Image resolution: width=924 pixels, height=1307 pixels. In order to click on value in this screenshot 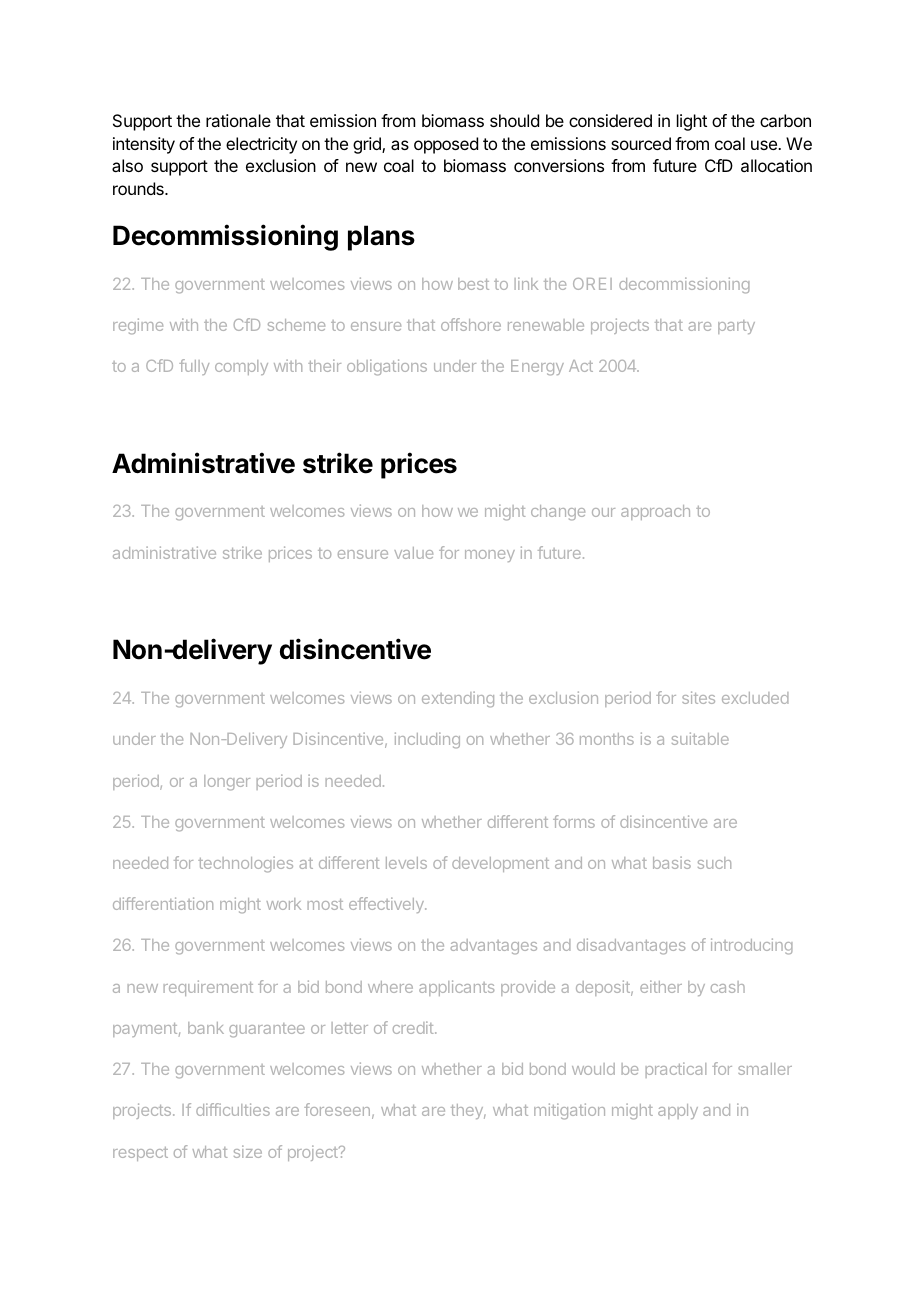, I will do `click(413, 553)`.
